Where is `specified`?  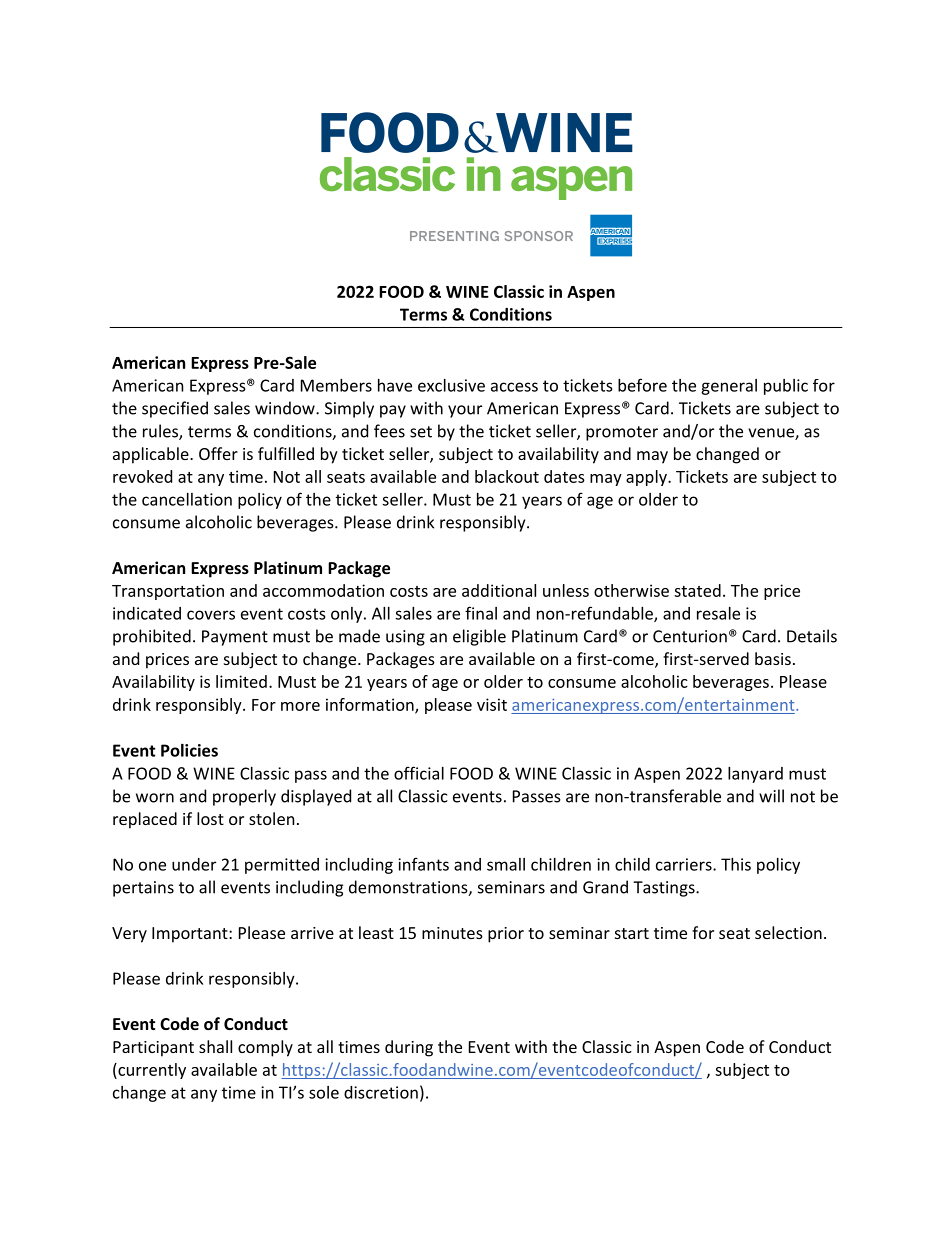
specified is located at coordinates (175, 409).
